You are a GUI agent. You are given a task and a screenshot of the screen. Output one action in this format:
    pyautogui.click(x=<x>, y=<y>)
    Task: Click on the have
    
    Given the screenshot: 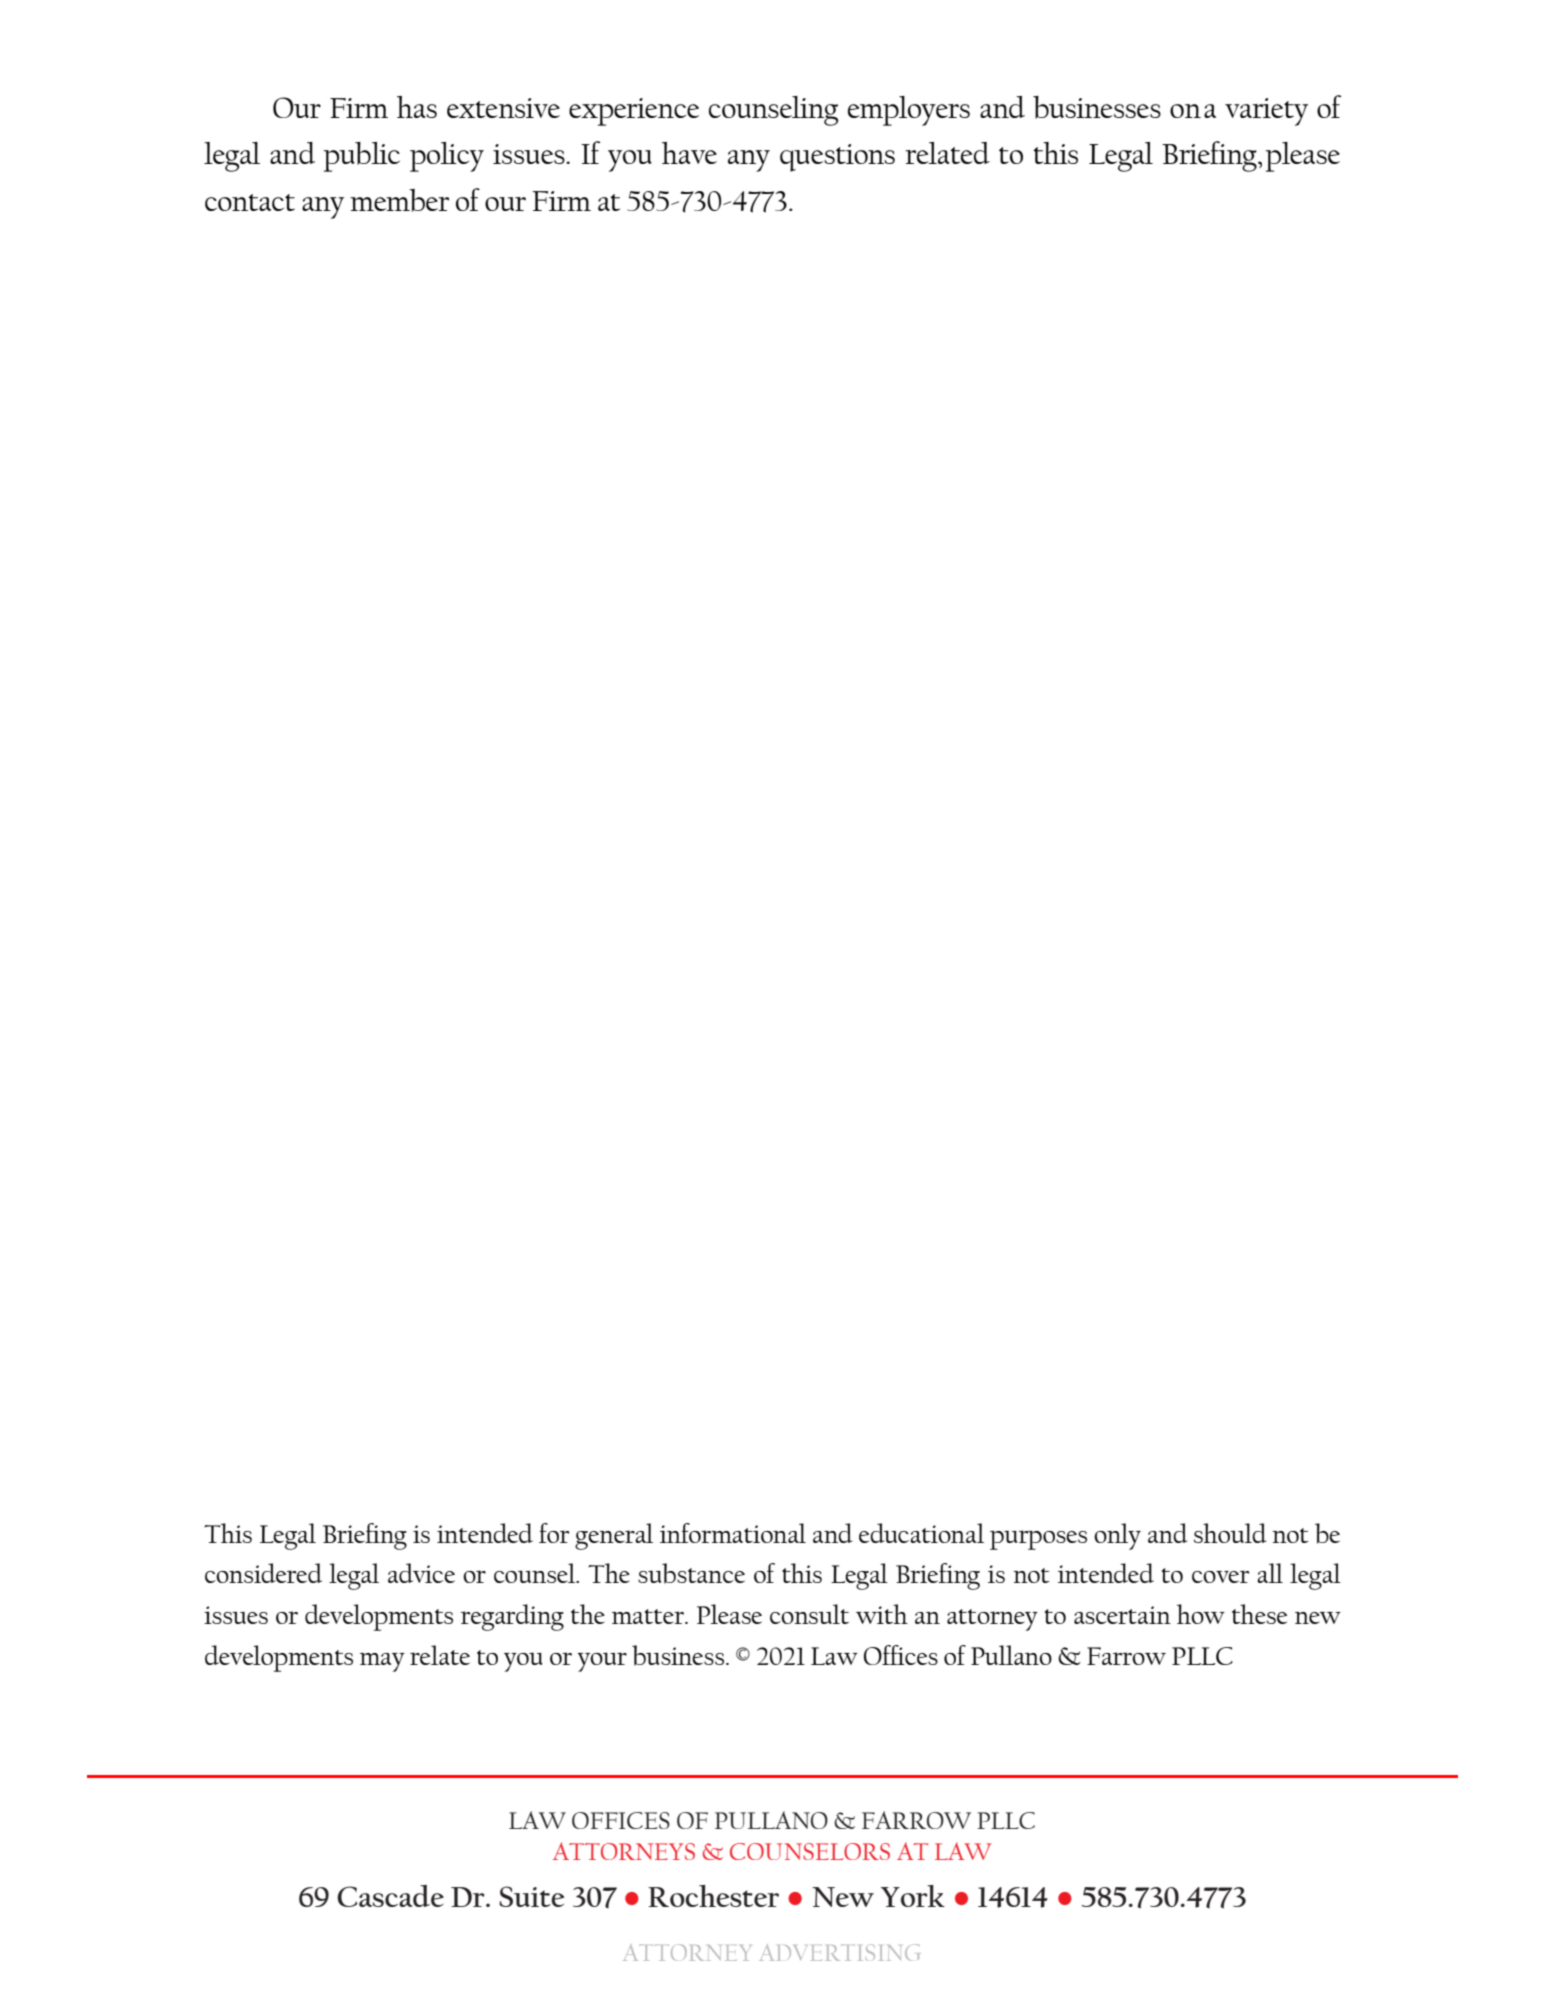 What is the action you would take?
    pyautogui.click(x=689, y=153)
